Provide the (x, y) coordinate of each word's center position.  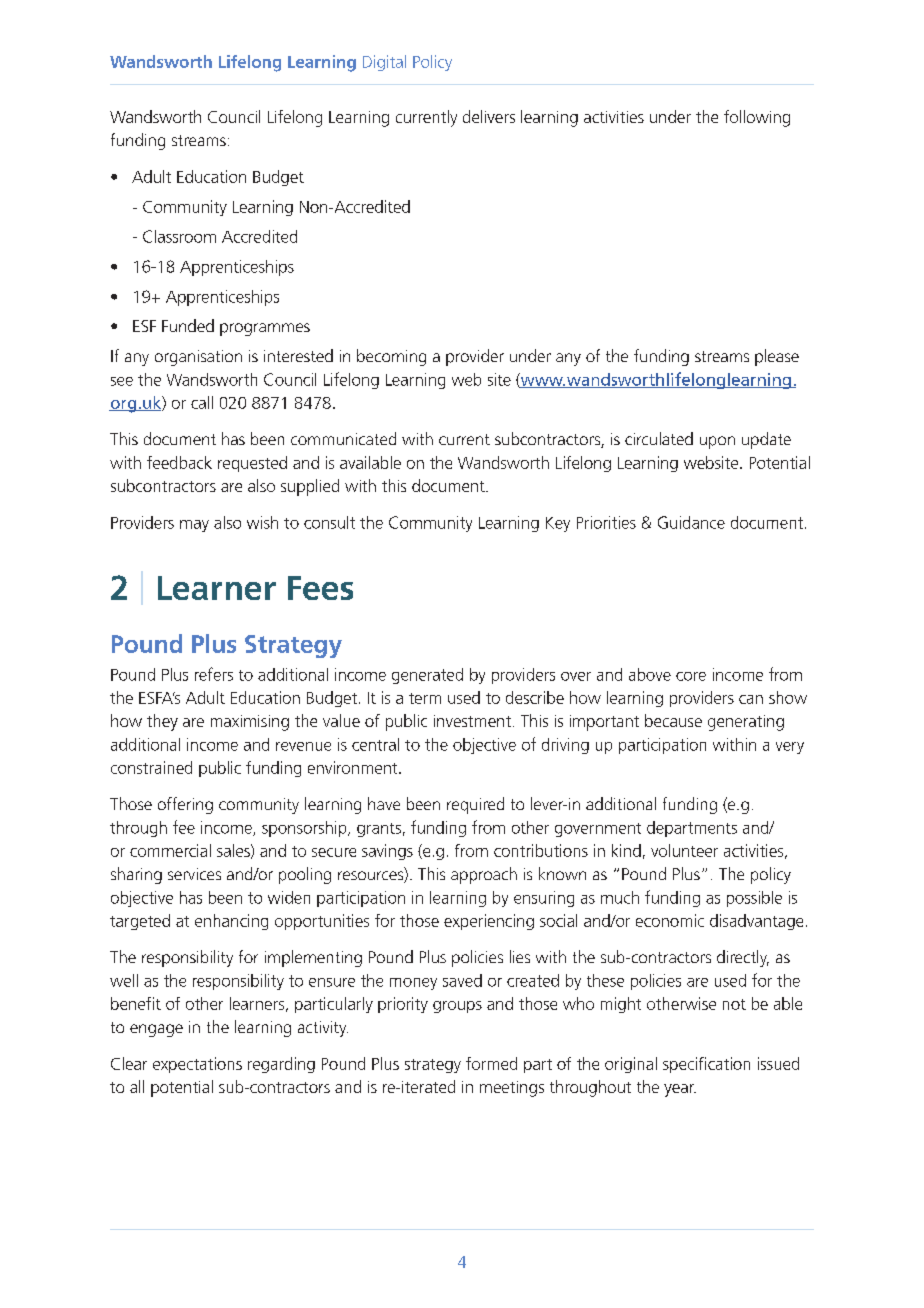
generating (746, 723)
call (202, 402)
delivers (489, 116)
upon (717, 442)
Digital (384, 63)
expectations (197, 1065)
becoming (391, 357)
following (757, 118)
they (162, 722)
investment (472, 721)
